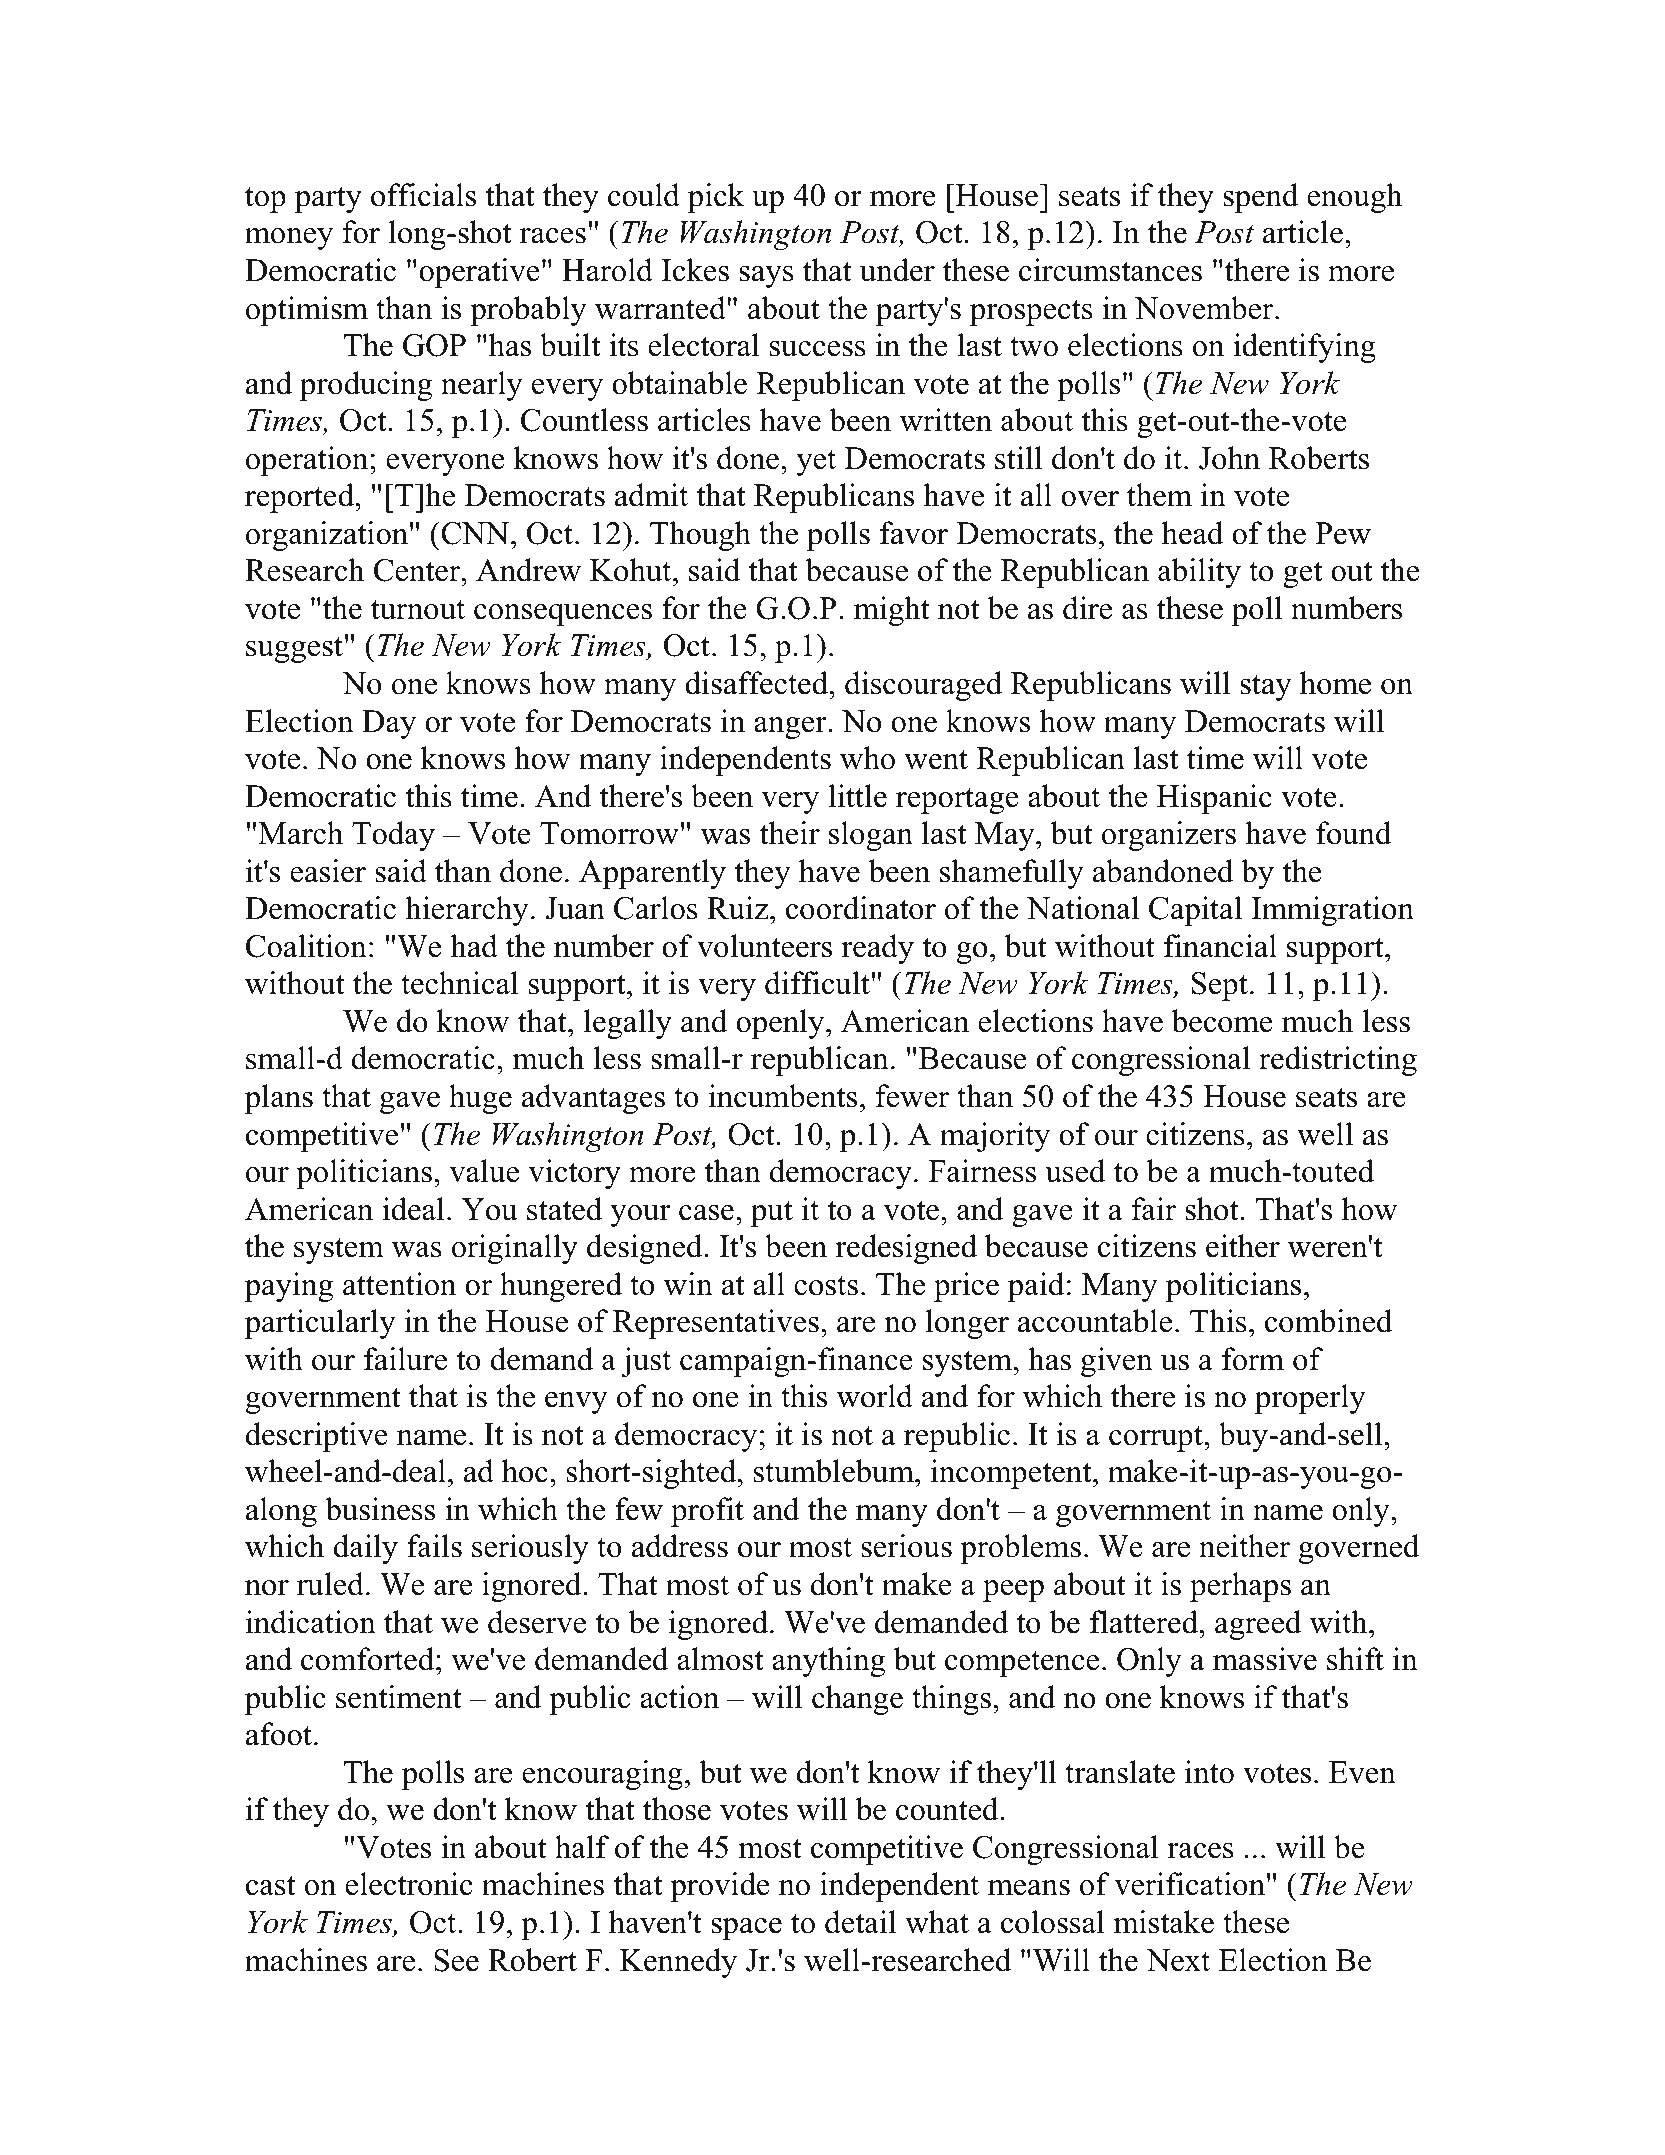 Image resolution: width=1665 pixels, height=2155 pixels. What do you see at coordinates (1189, 1884) in the image?
I see `verification` at bounding box center [1189, 1884].
